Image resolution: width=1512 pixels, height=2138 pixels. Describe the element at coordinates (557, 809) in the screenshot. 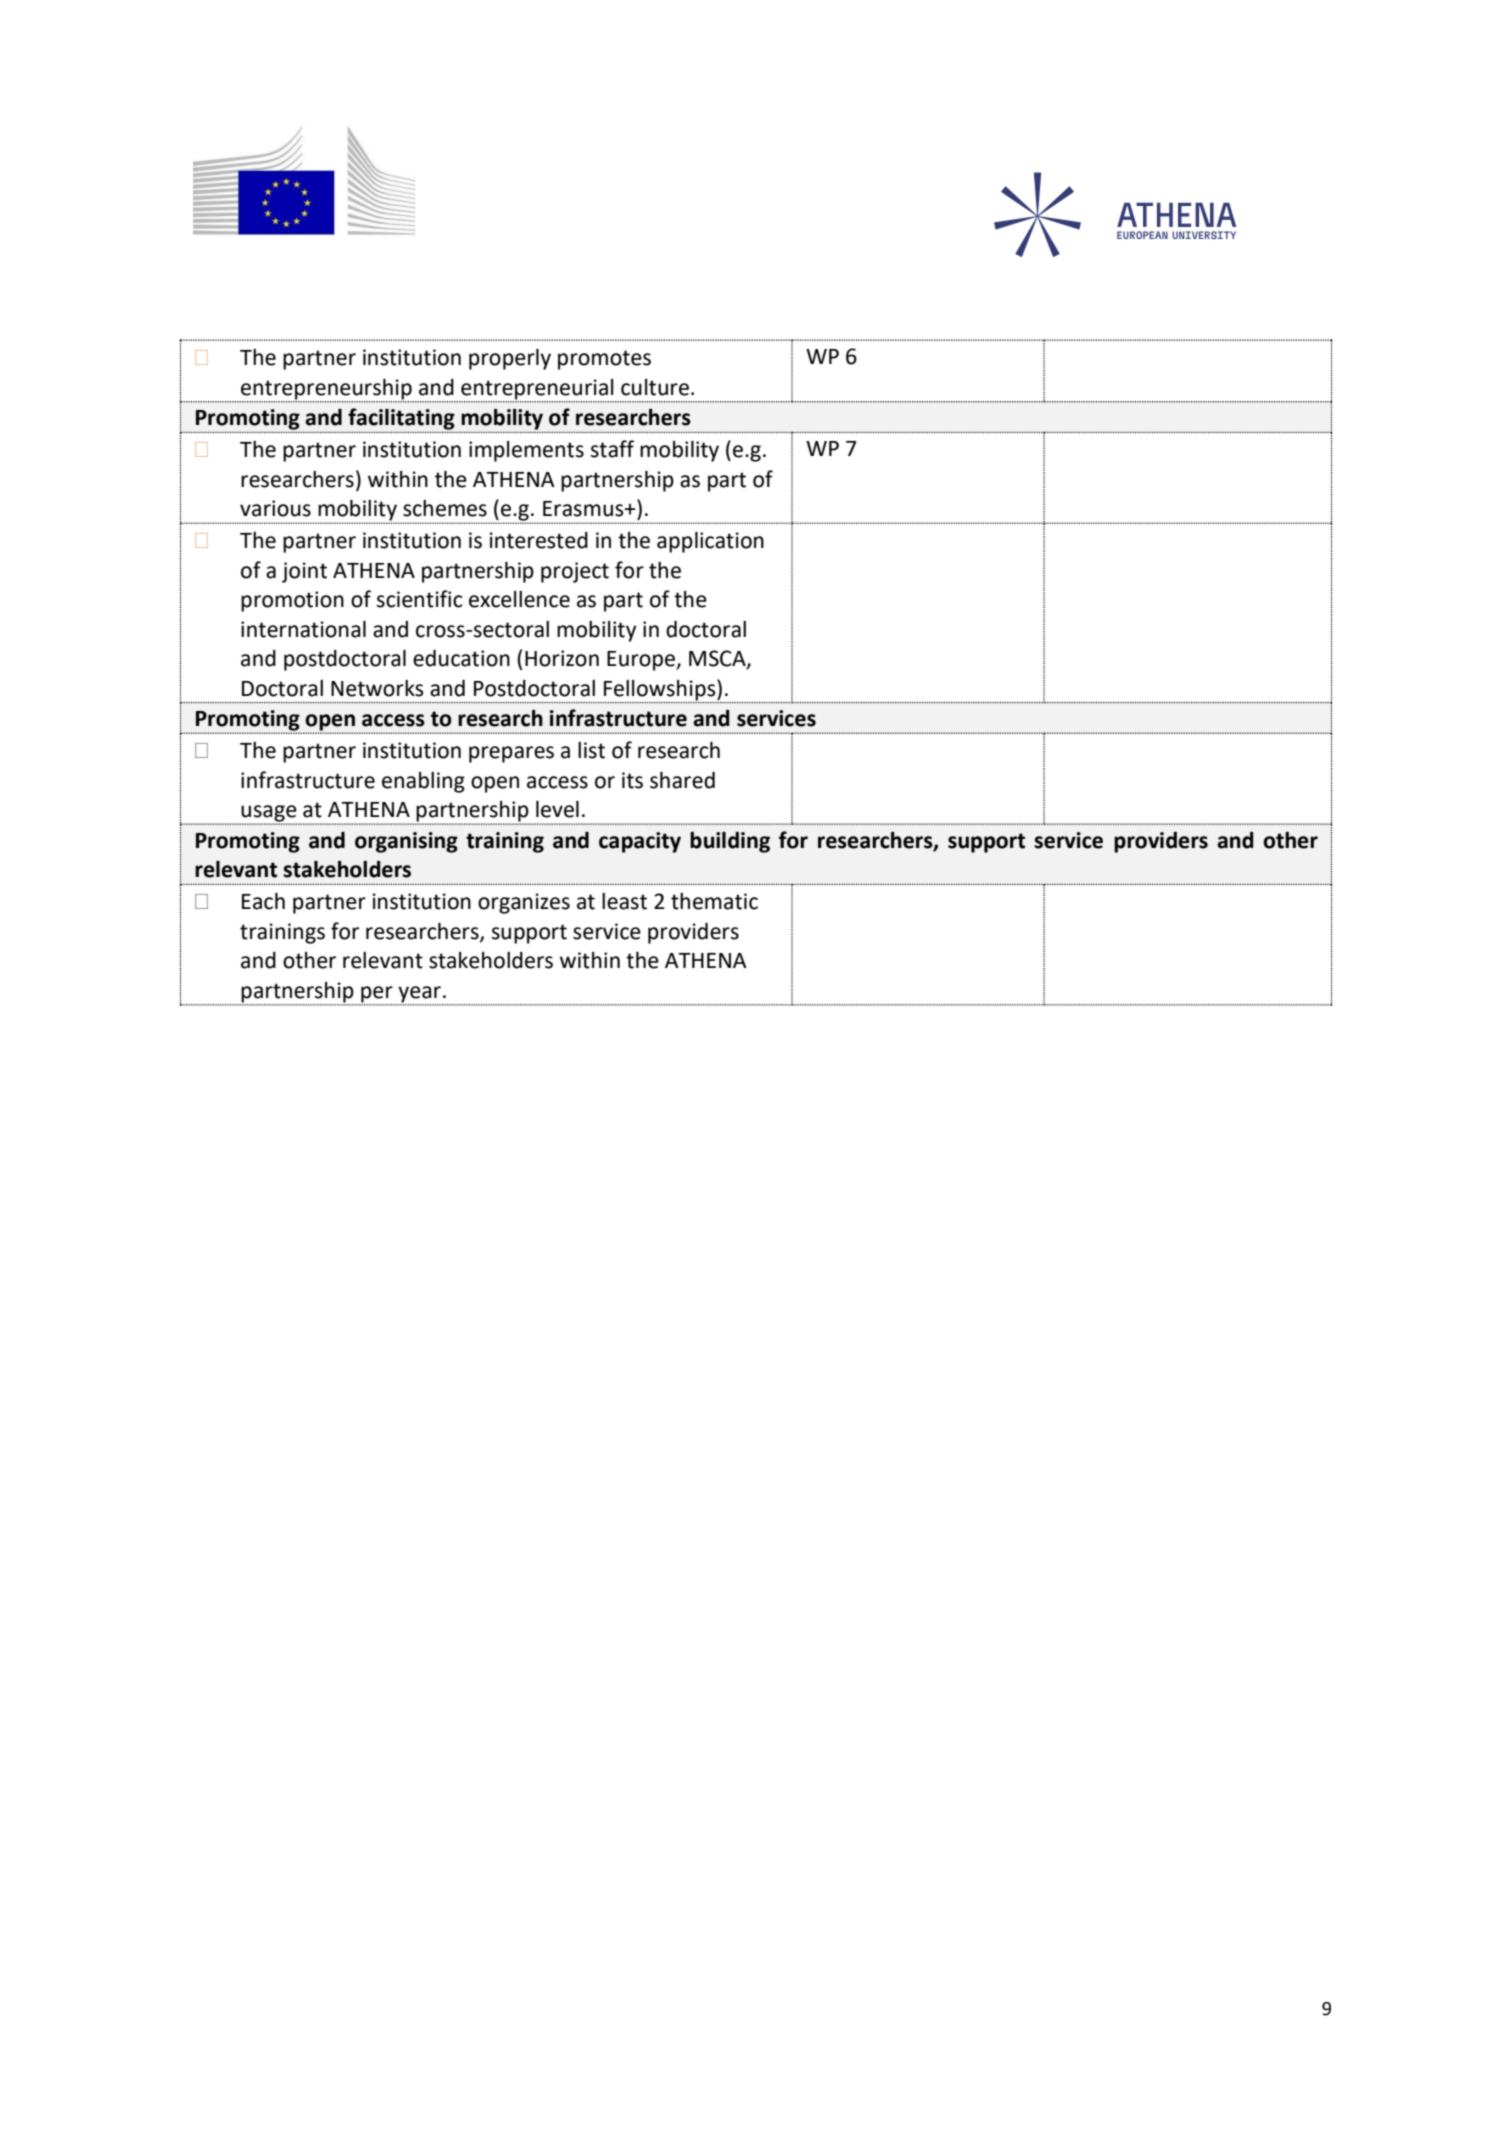

I see `level` at that location.
